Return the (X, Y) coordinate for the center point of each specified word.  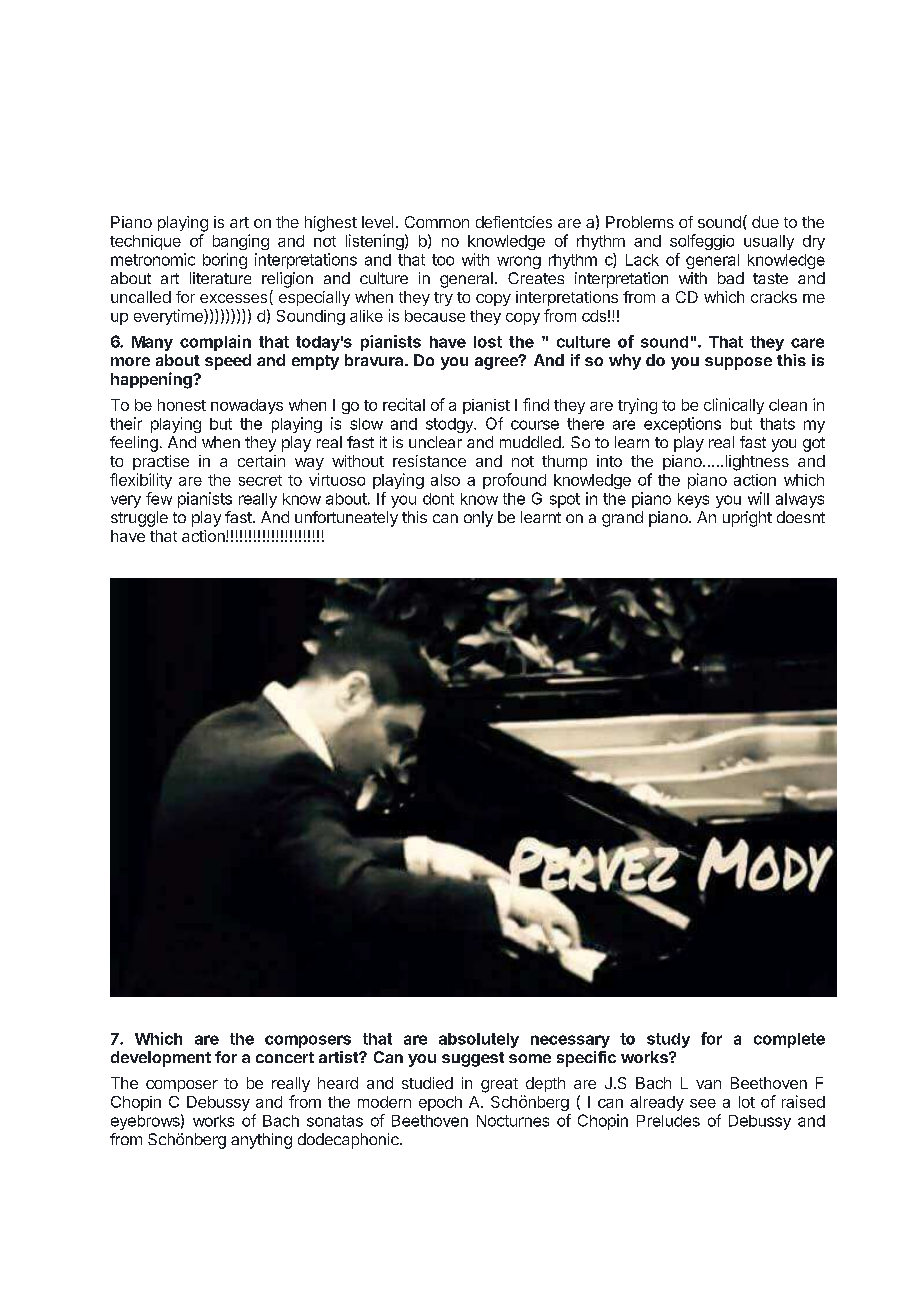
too (443, 260)
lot (747, 1102)
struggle (139, 519)
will (758, 498)
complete (789, 1040)
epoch (440, 1103)
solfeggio (702, 242)
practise (161, 462)
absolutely (479, 1040)
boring (225, 261)
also (445, 480)
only (478, 519)
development (161, 1059)
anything (261, 1141)
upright (747, 519)
